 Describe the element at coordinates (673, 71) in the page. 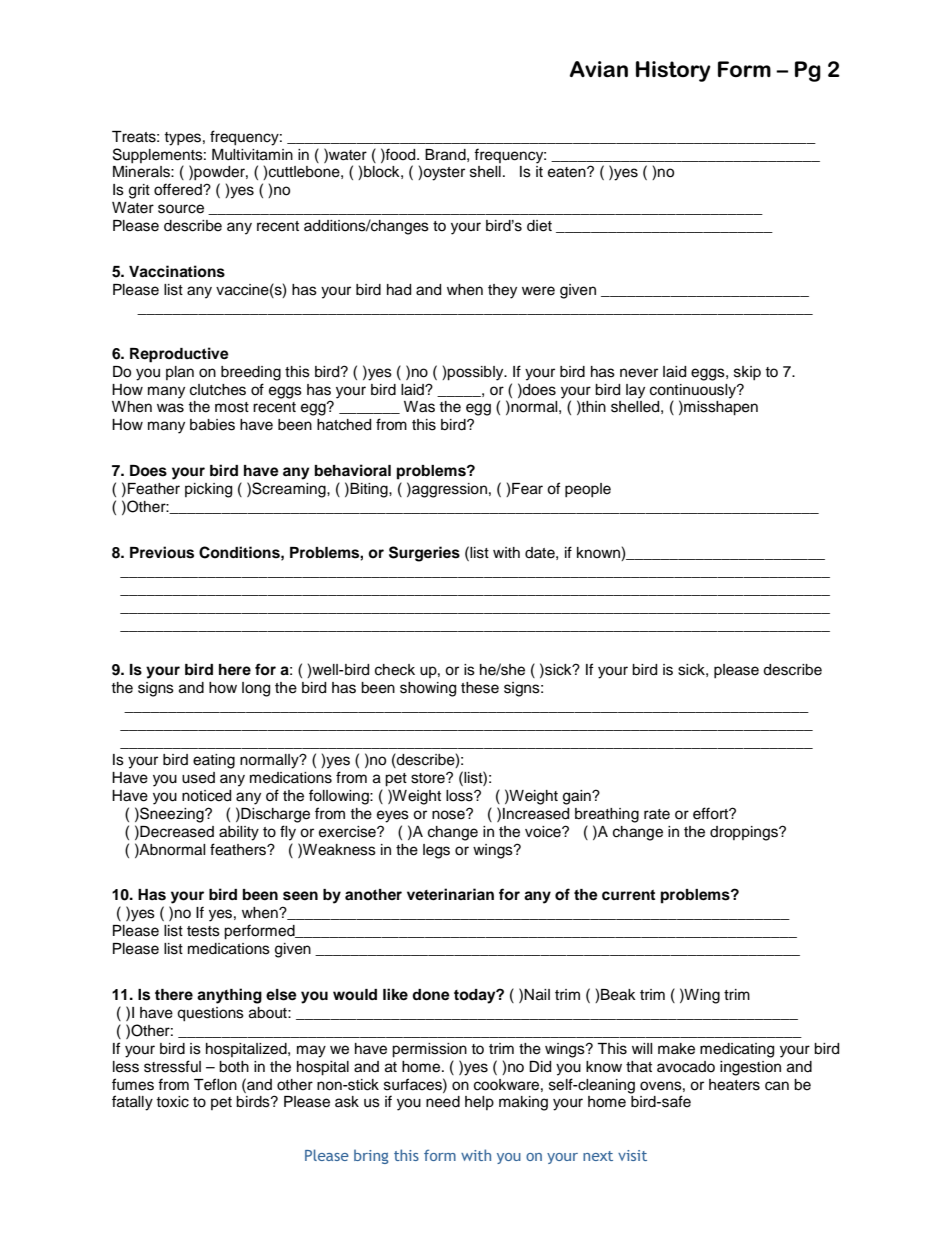

I see `History` at that location.
